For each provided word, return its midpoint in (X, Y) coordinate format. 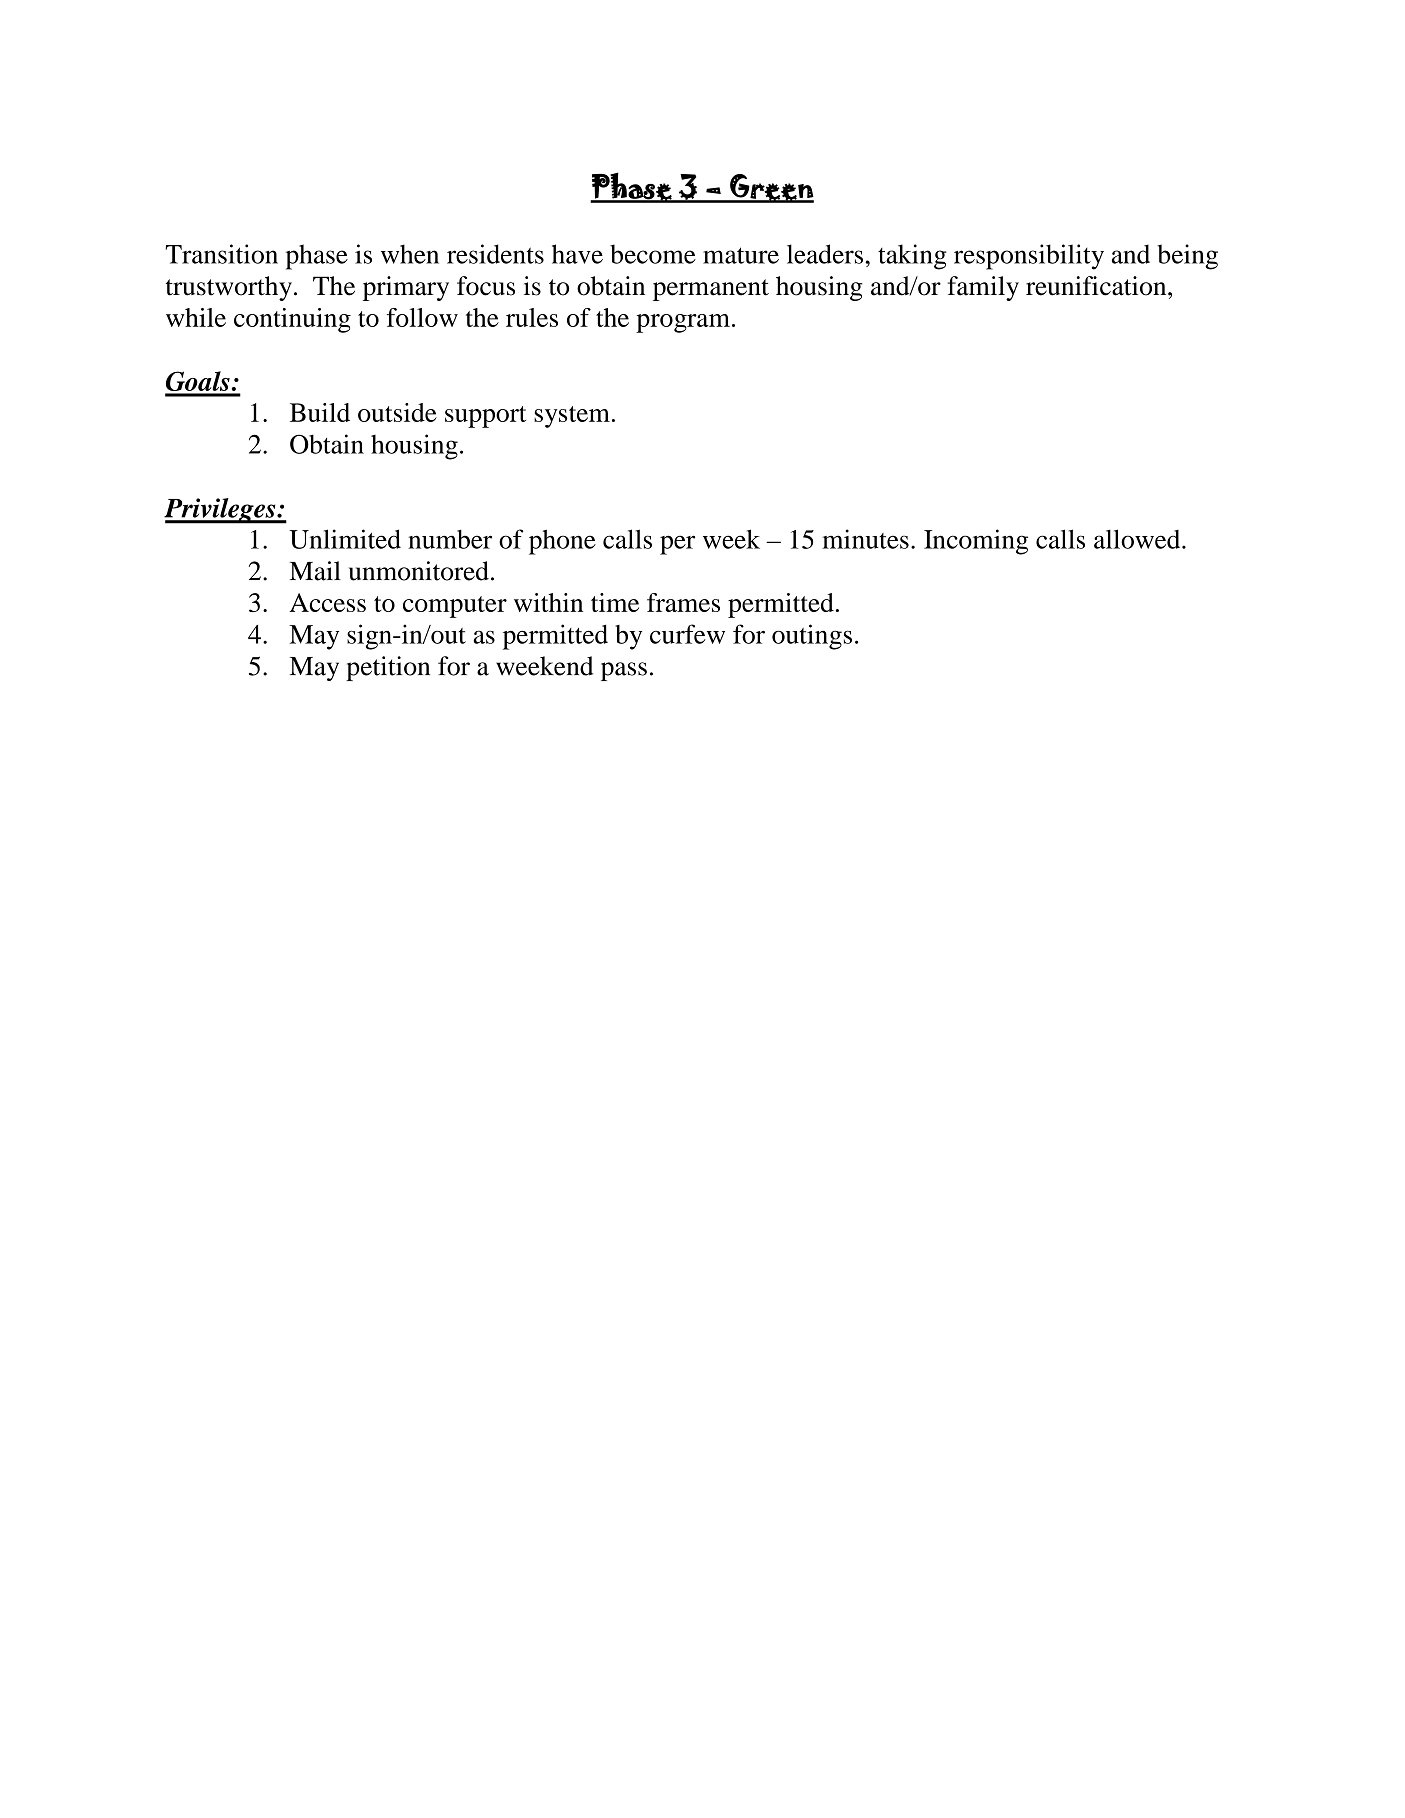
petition (388, 668)
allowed (1138, 539)
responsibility (1029, 257)
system (572, 417)
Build (320, 412)
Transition (221, 254)
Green (771, 188)
